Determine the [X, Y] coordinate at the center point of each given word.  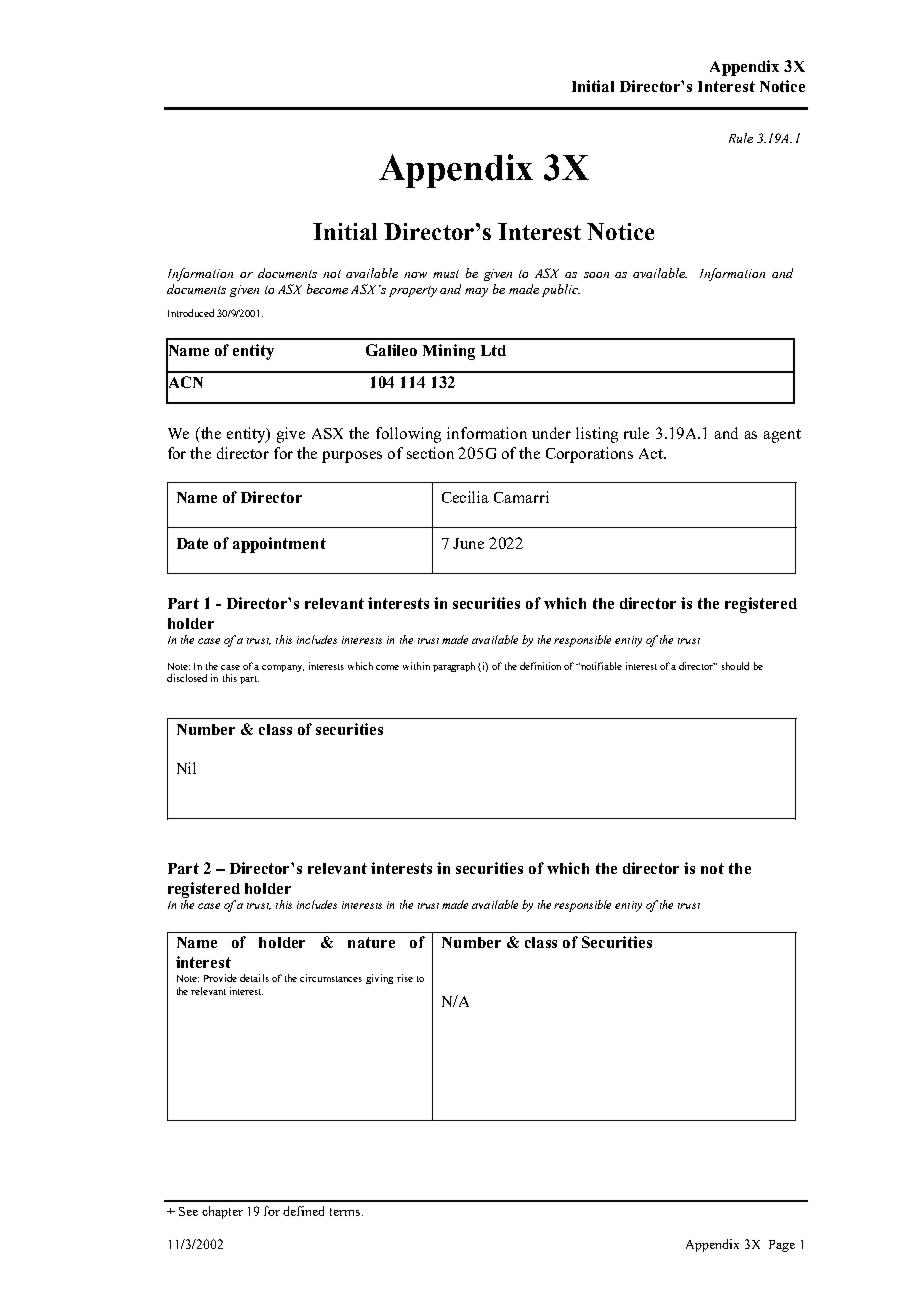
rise [405, 978]
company [283, 668]
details [254, 978]
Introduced [191, 313]
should [735, 666]
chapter [222, 1212]
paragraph [454, 667]
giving [379, 979]
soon [596, 275]
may [476, 292]
